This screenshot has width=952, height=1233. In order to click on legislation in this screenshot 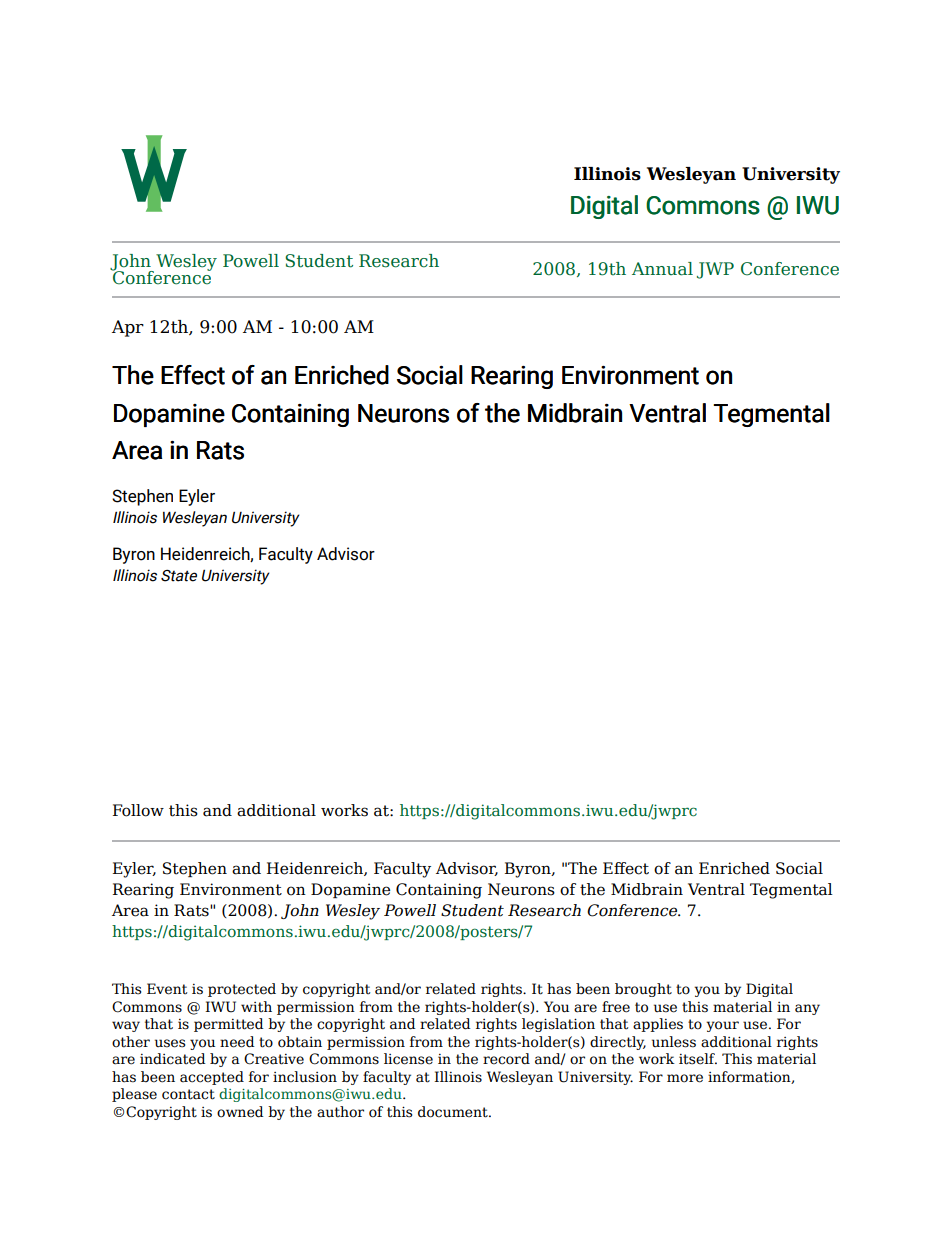, I will do `click(558, 1025)`.
